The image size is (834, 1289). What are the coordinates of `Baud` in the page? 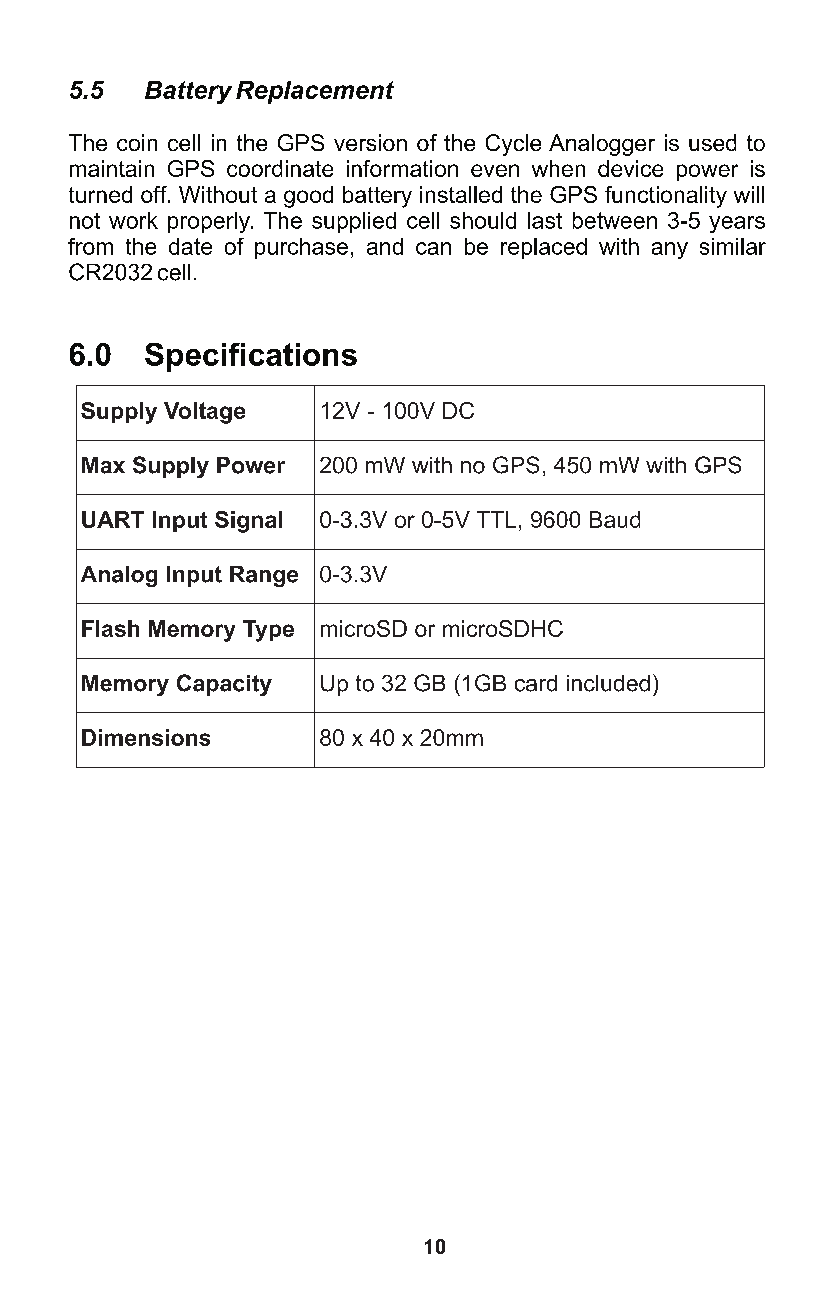 It's located at (615, 519).
